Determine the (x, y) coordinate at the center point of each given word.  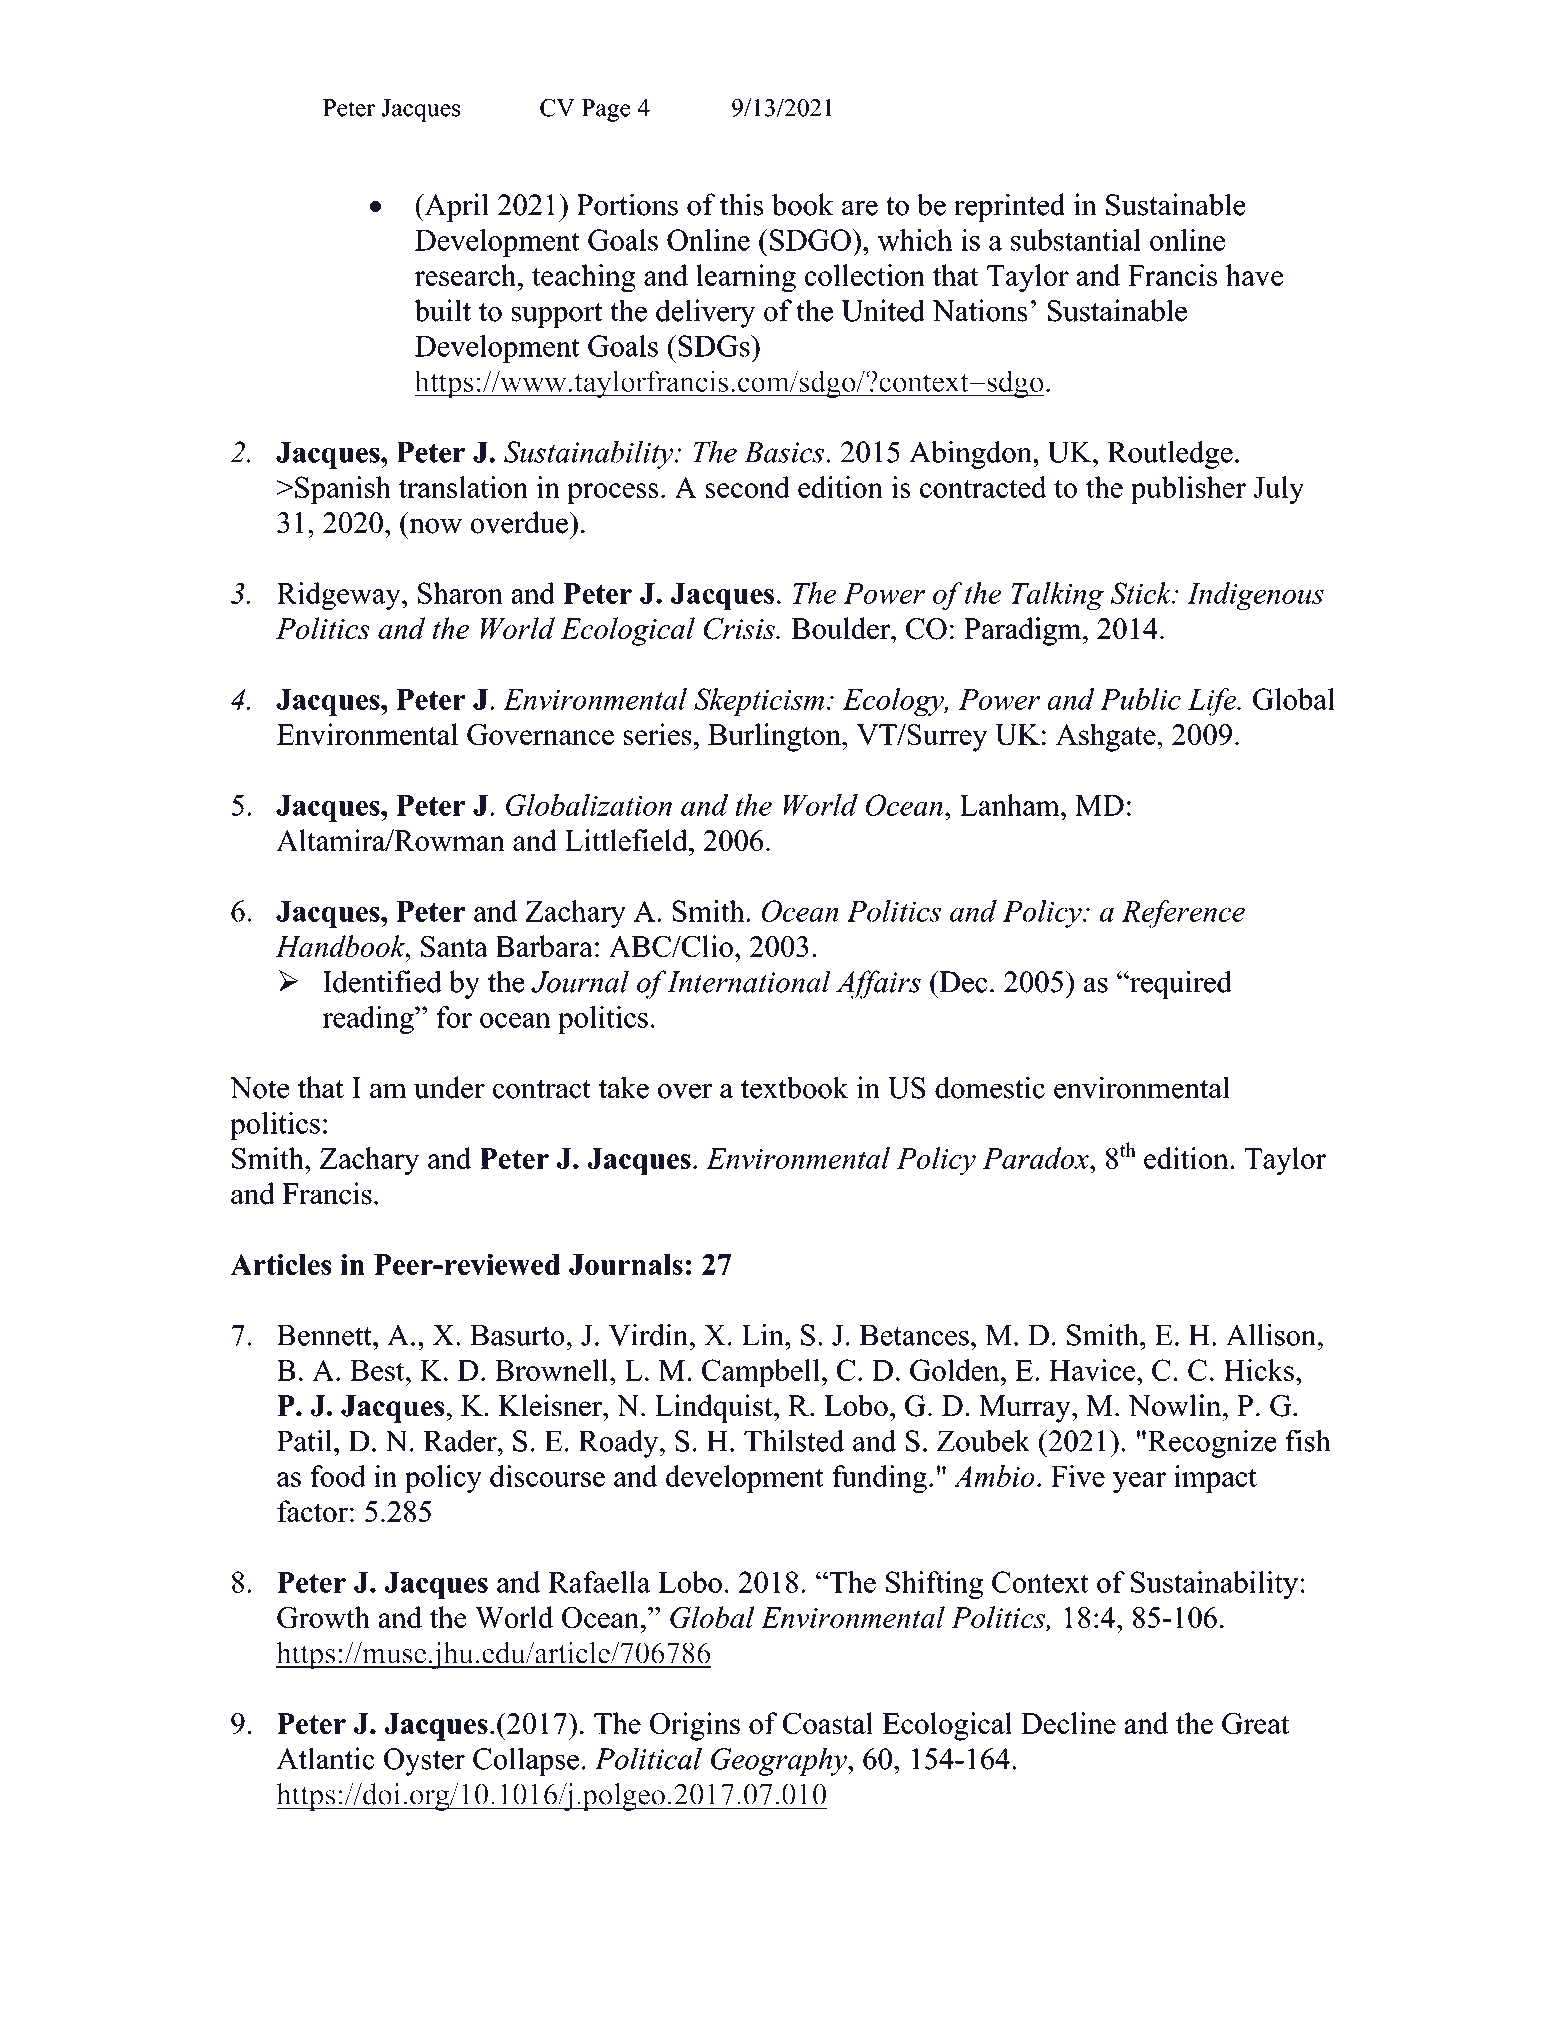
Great (1255, 1723)
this (741, 204)
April (455, 207)
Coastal (828, 1723)
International (749, 981)
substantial (1076, 240)
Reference (1183, 914)
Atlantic (325, 1758)
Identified (382, 981)
